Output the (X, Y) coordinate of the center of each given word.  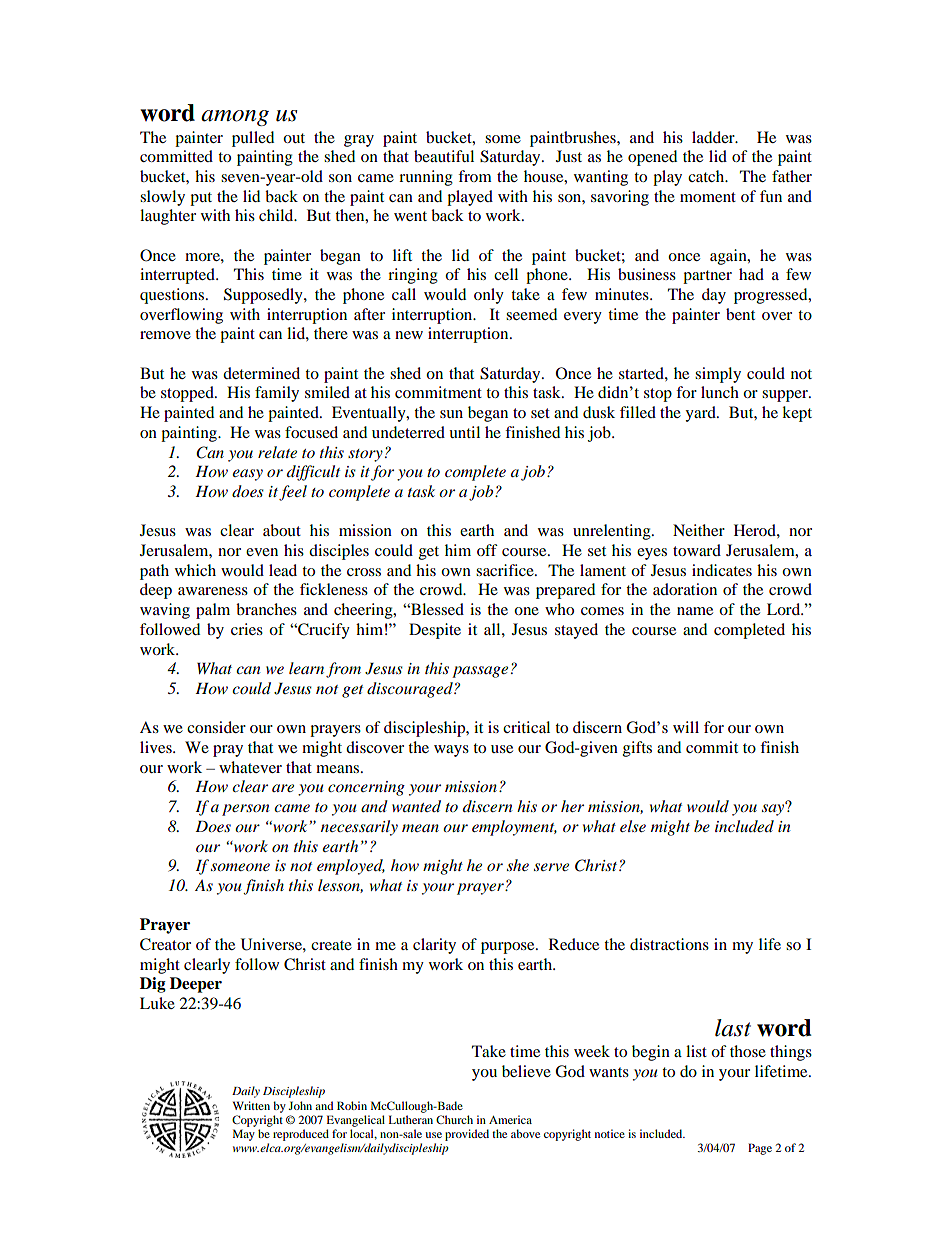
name (695, 611)
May (244, 1135)
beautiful (444, 156)
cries (247, 629)
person (245, 810)
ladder (714, 137)
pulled (253, 139)
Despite (435, 631)
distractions (669, 944)
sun (451, 414)
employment (514, 828)
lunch (720, 392)
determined (261, 373)
